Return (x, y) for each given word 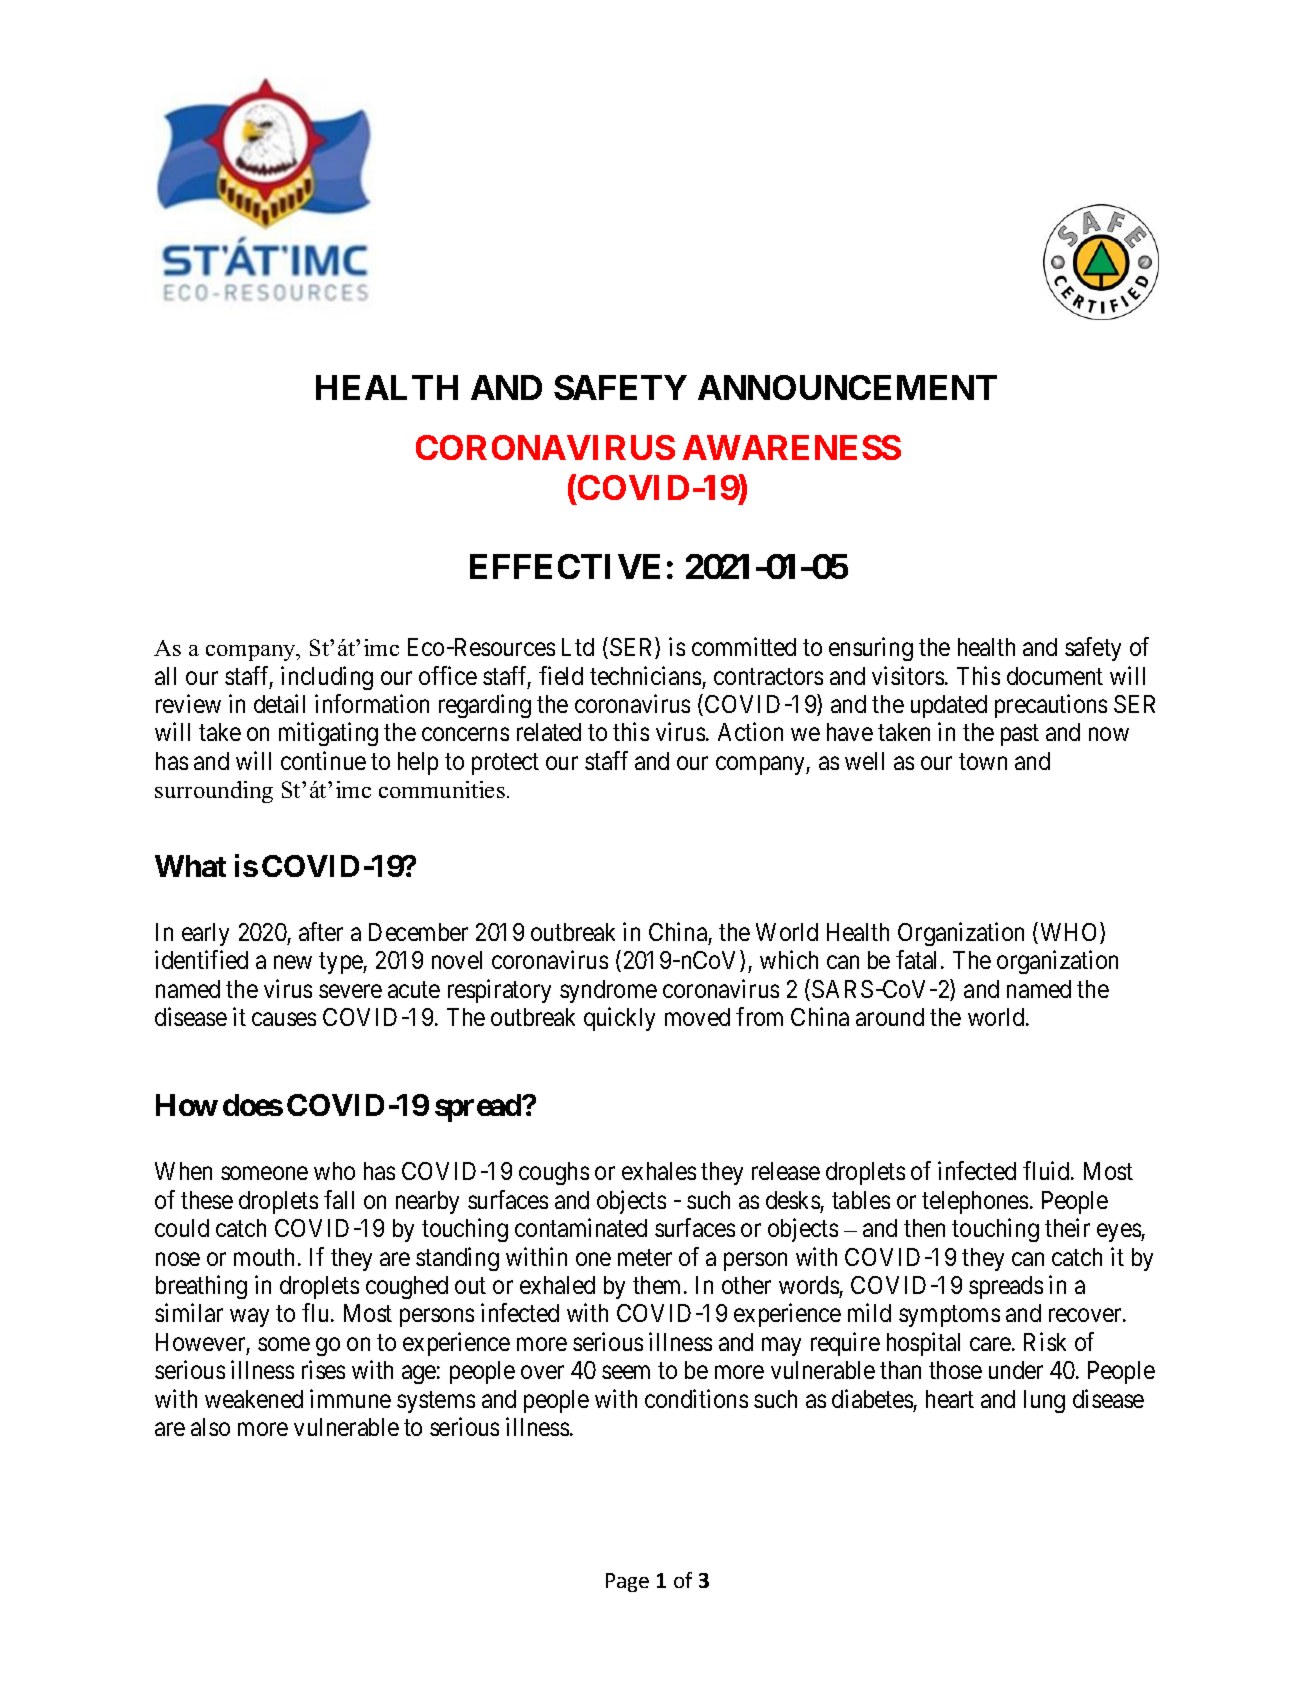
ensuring (871, 649)
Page (627, 1582)
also (210, 1427)
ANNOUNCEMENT (847, 387)
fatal (919, 960)
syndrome (608, 991)
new (293, 962)
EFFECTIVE (565, 566)
